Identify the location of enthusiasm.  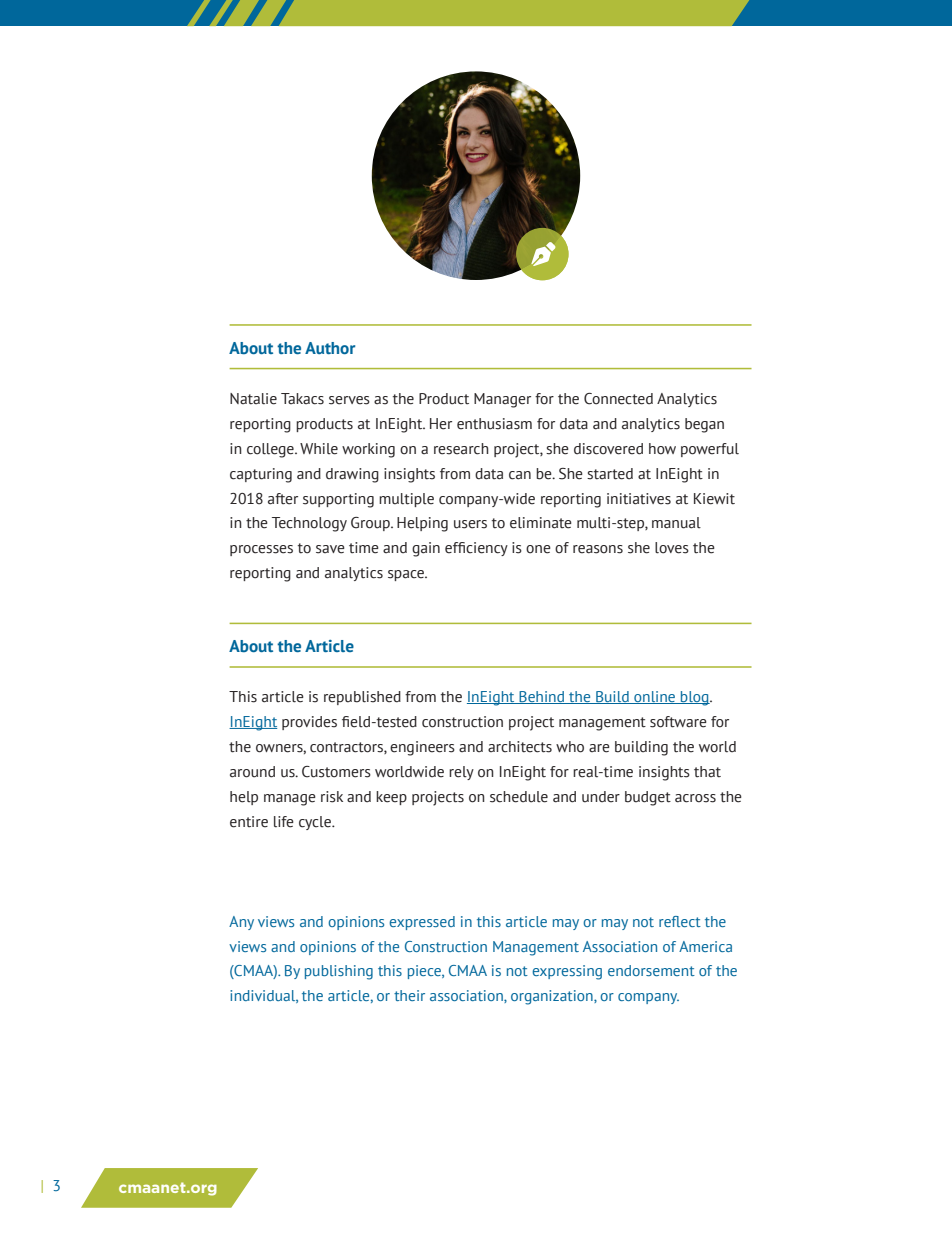
(494, 424).
